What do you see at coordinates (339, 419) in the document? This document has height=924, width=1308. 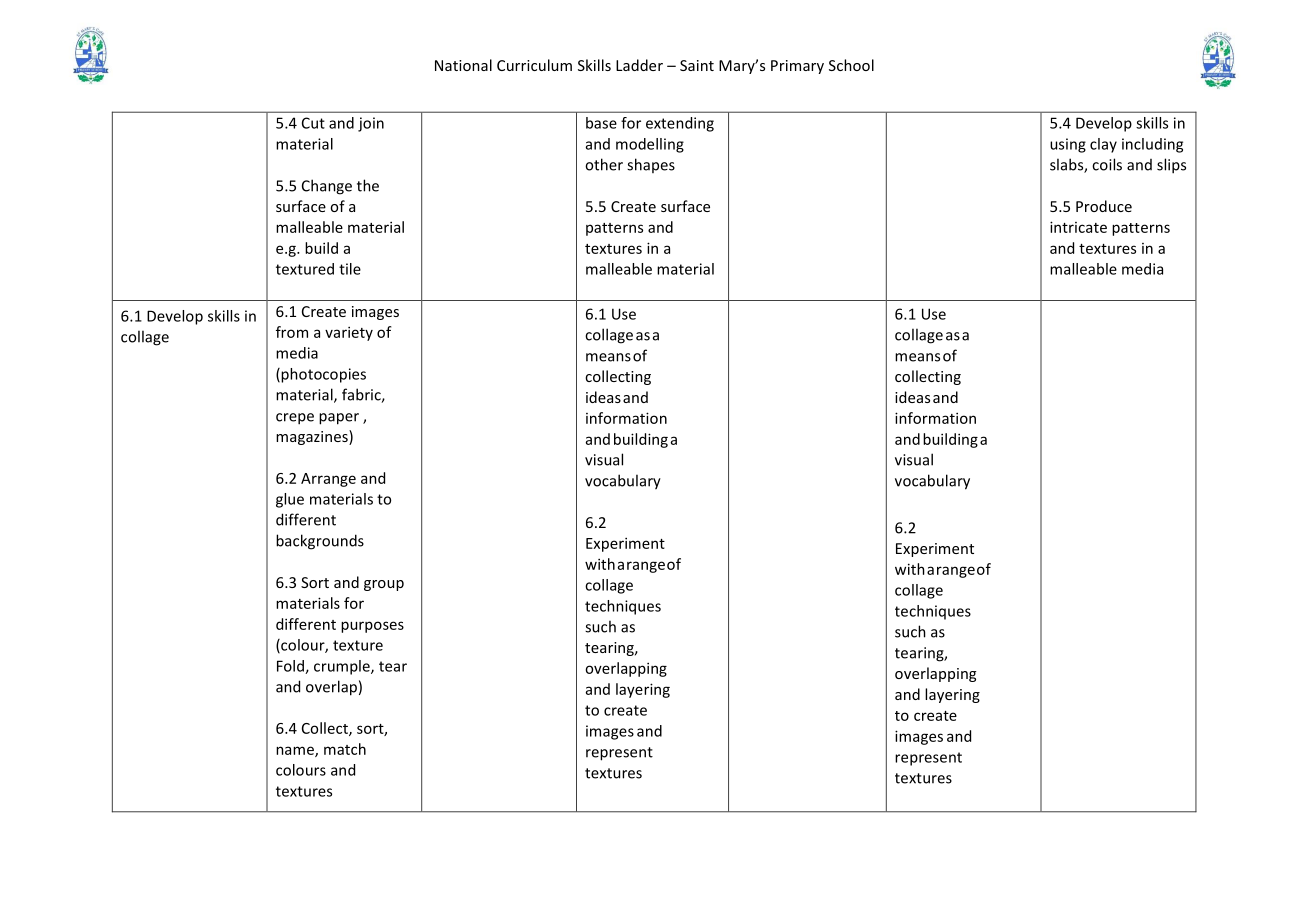 I see `paper` at bounding box center [339, 419].
